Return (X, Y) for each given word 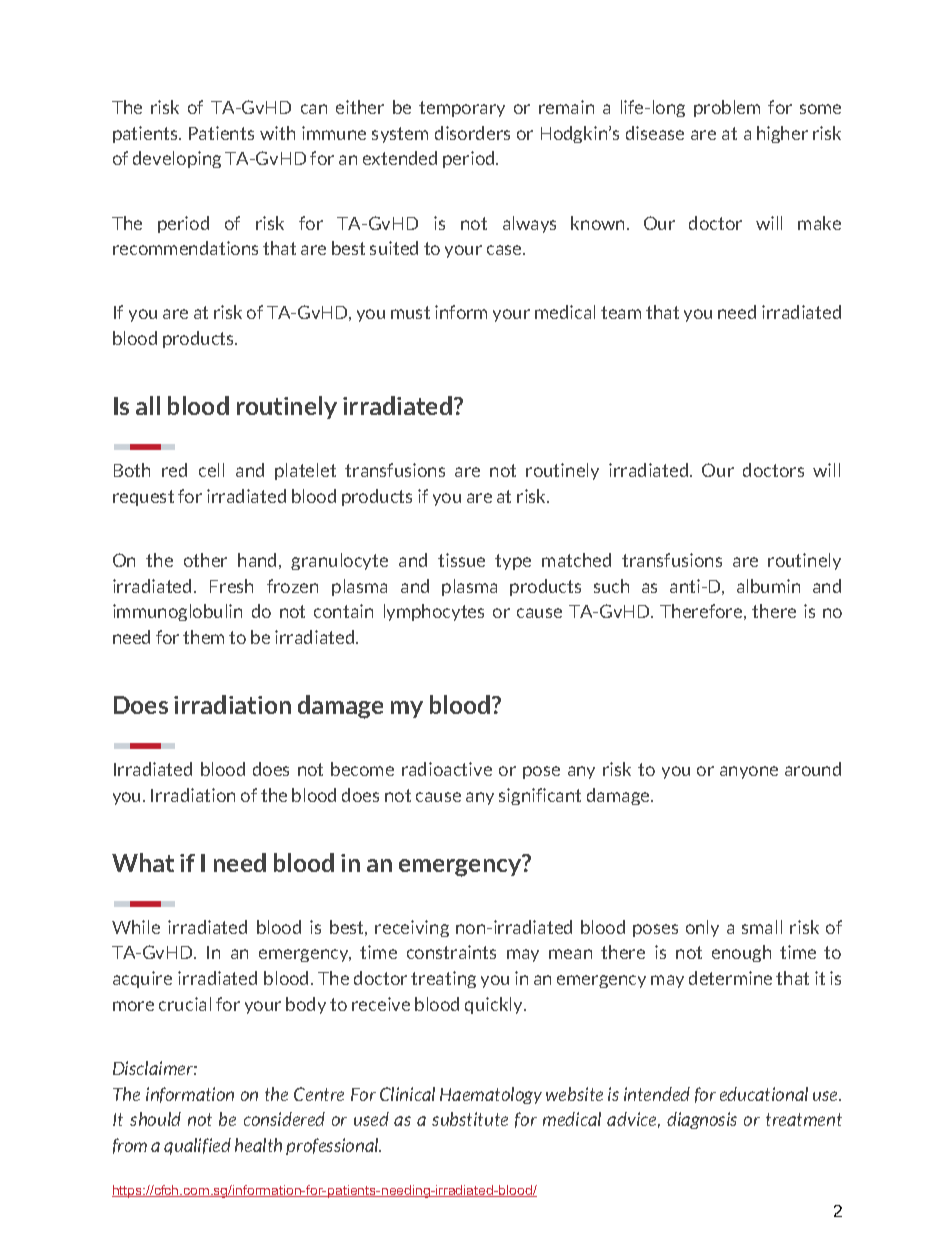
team (621, 312)
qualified (197, 1146)
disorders (472, 133)
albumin (768, 586)
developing (177, 159)
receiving (412, 928)
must (410, 312)
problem (727, 108)
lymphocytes (434, 612)
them (203, 637)
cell (211, 470)
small (762, 927)
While (136, 927)
